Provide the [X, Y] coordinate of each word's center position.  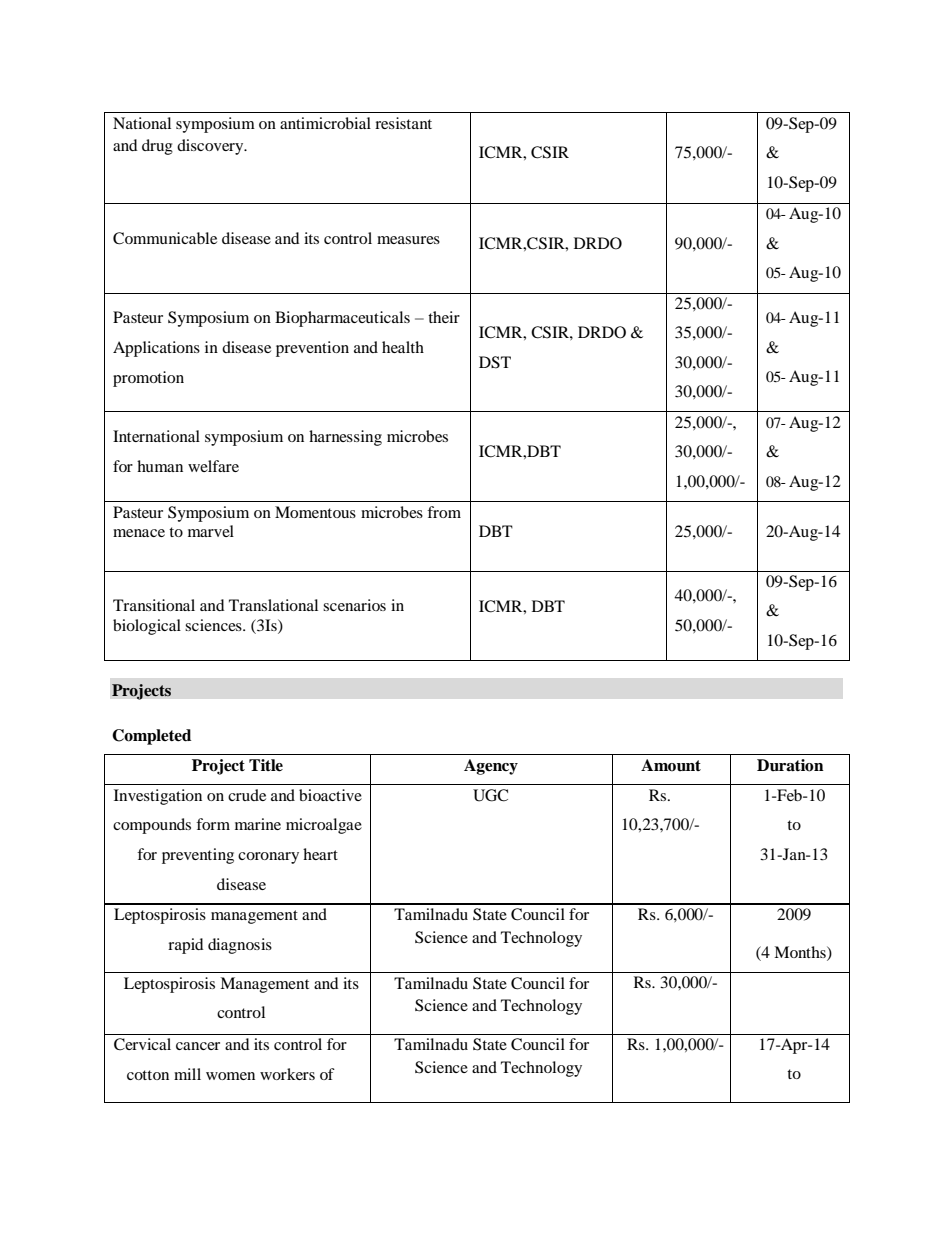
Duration [790, 765]
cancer [198, 1046]
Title [266, 765]
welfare [213, 466]
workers [287, 1074]
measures [408, 240]
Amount [671, 765]
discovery [211, 147]
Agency [491, 767]
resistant [403, 123]
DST [495, 362]
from [444, 512]
